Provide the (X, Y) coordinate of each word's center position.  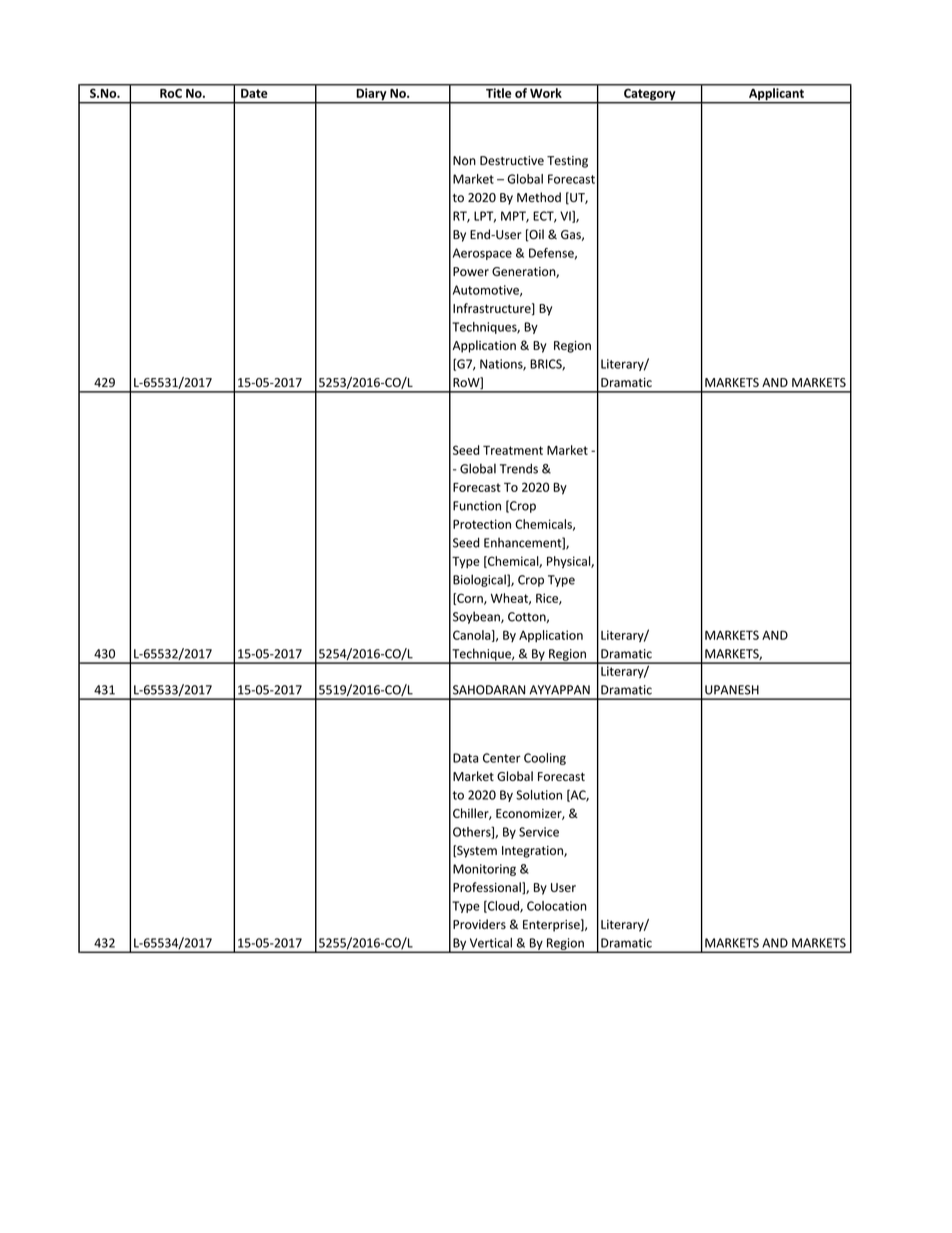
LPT (485, 217)
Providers (479, 924)
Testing (567, 162)
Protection (482, 524)
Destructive (512, 161)
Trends (519, 468)
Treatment (513, 450)
